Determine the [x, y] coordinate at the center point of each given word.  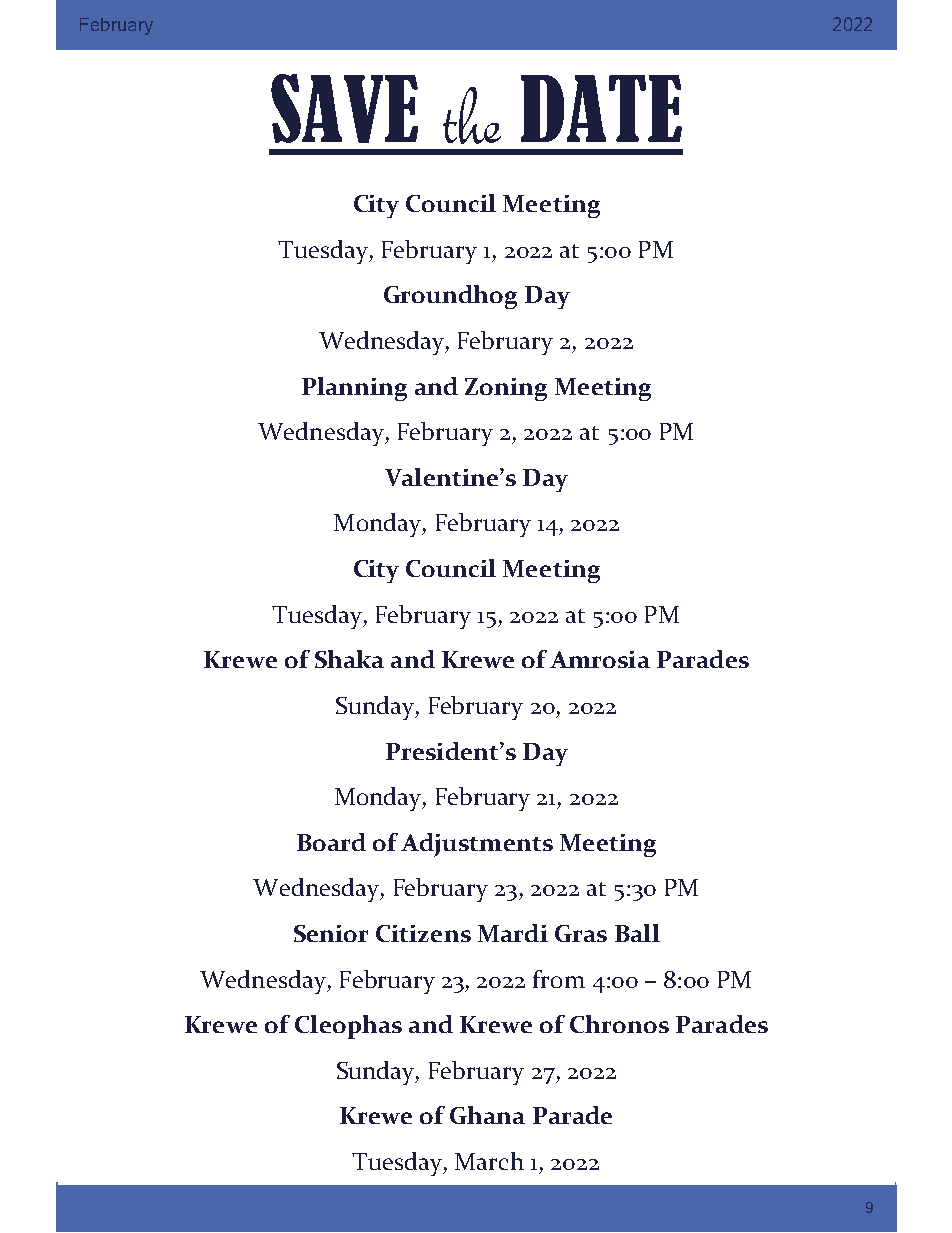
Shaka [349, 659]
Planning [354, 389]
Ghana [487, 1115]
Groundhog [450, 297]
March [489, 1161]
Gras [581, 933]
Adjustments [477, 845]
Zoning [506, 389]
